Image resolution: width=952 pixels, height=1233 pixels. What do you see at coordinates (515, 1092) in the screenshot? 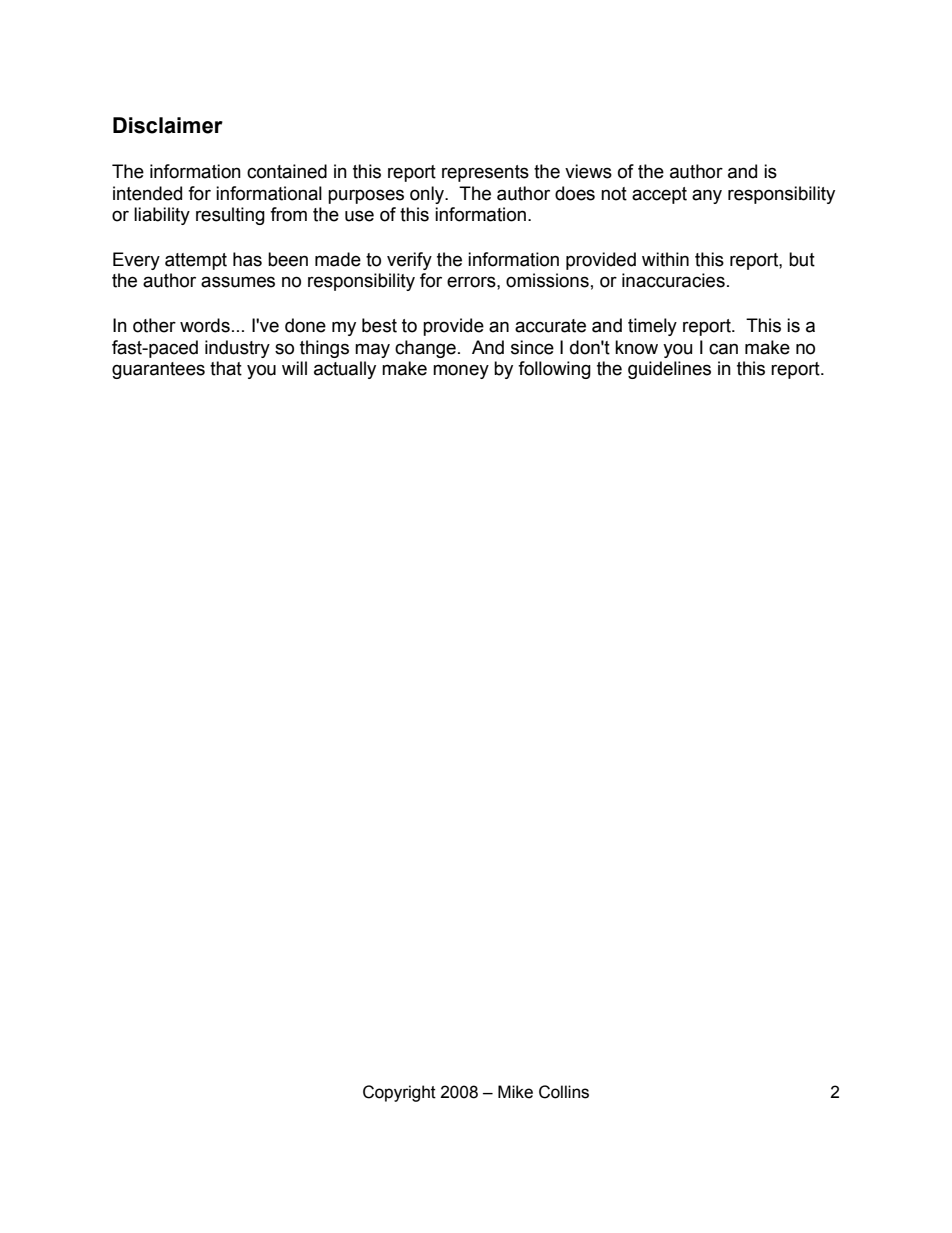
I see `Mike` at bounding box center [515, 1092].
